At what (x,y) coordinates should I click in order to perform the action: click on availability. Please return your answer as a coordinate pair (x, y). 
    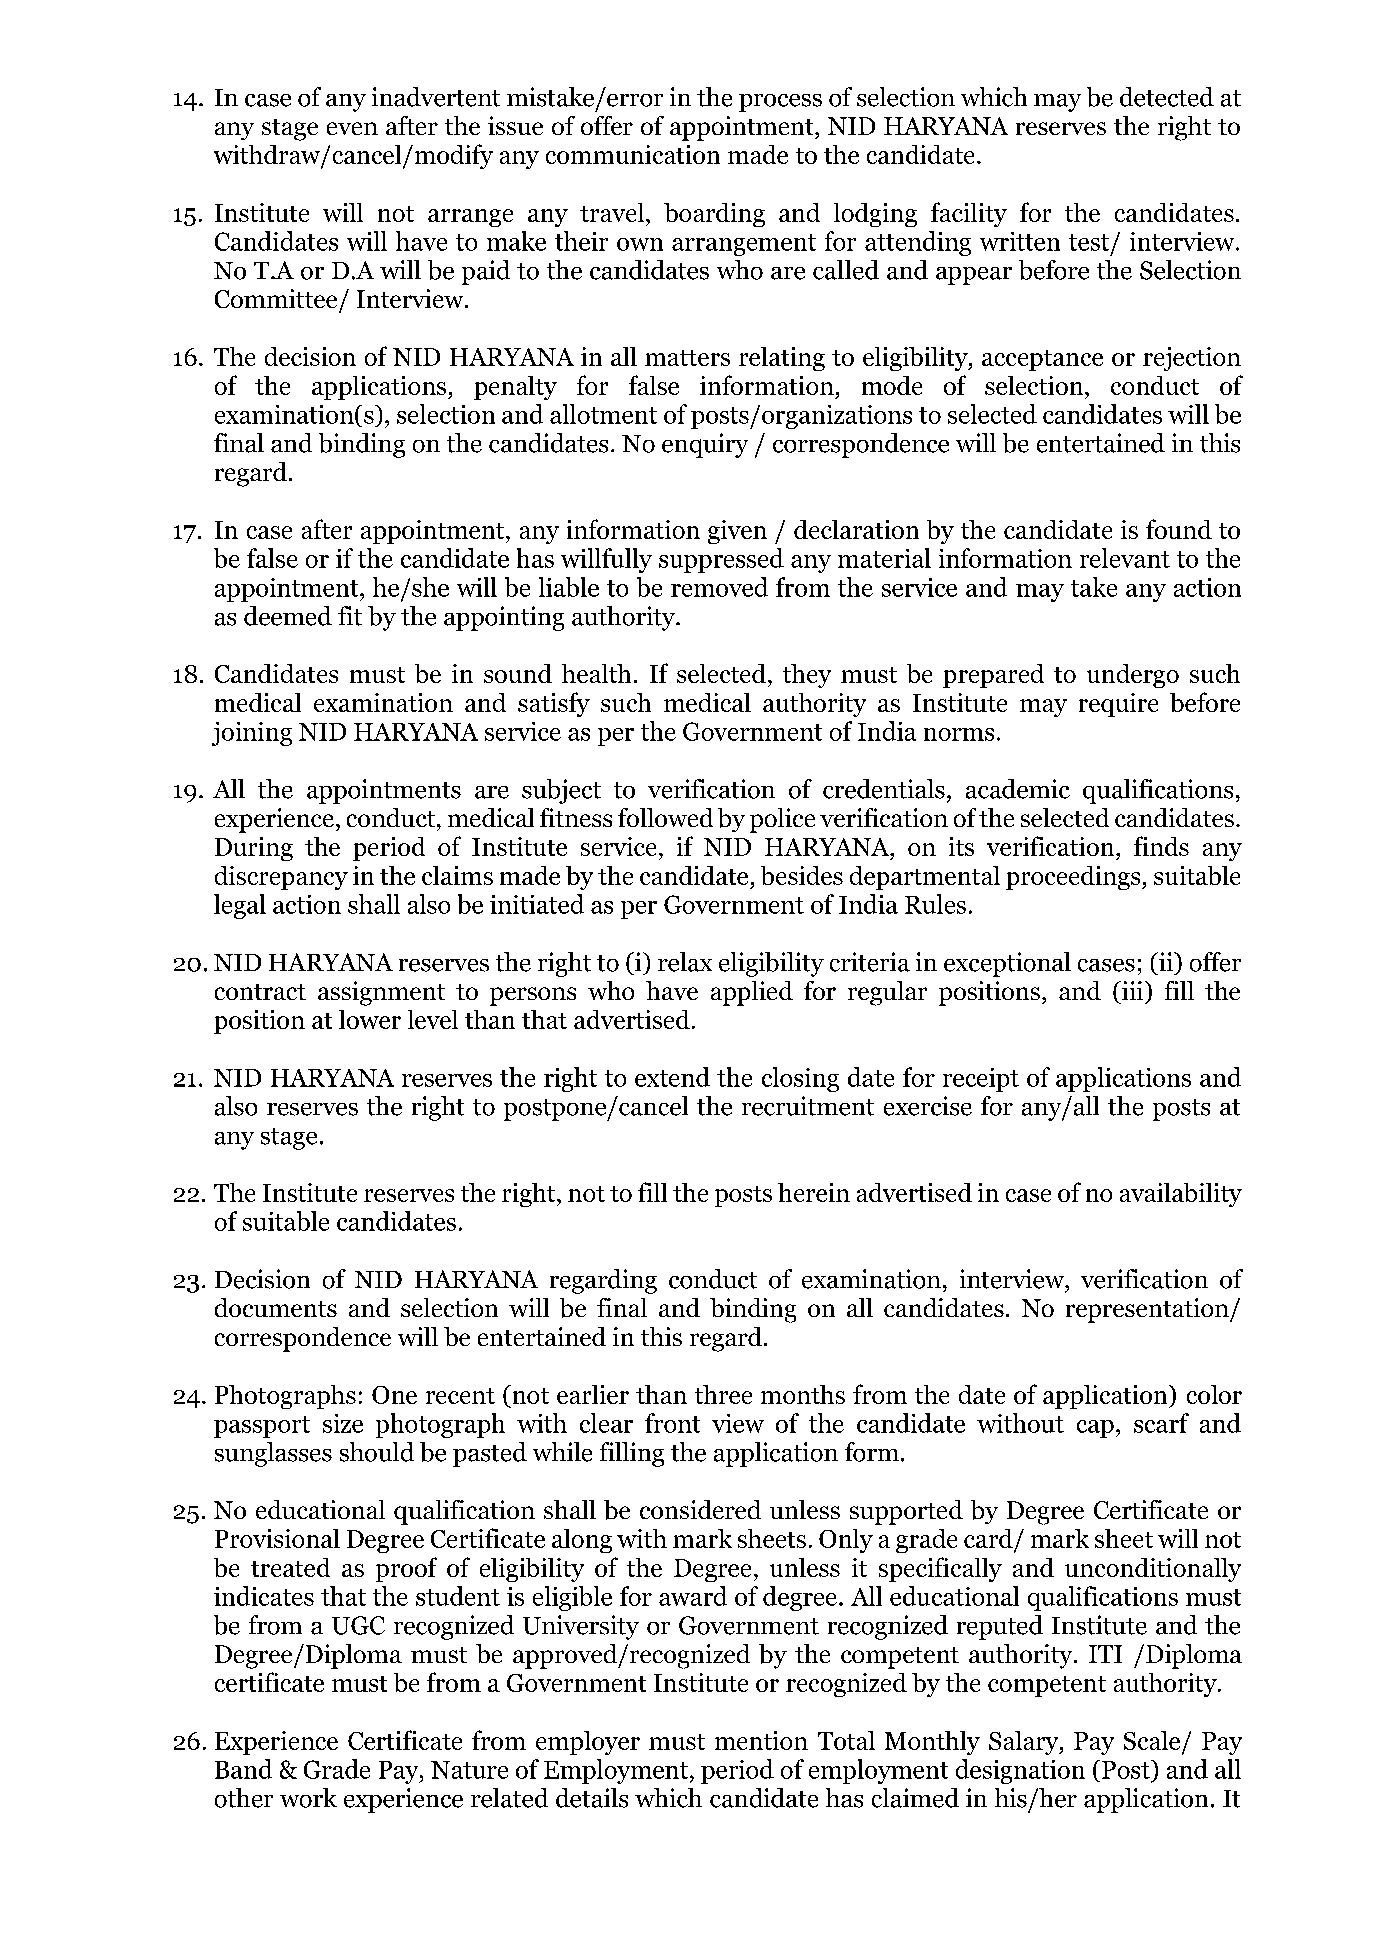
    Looking at the image, I should click on (1181, 1195).
